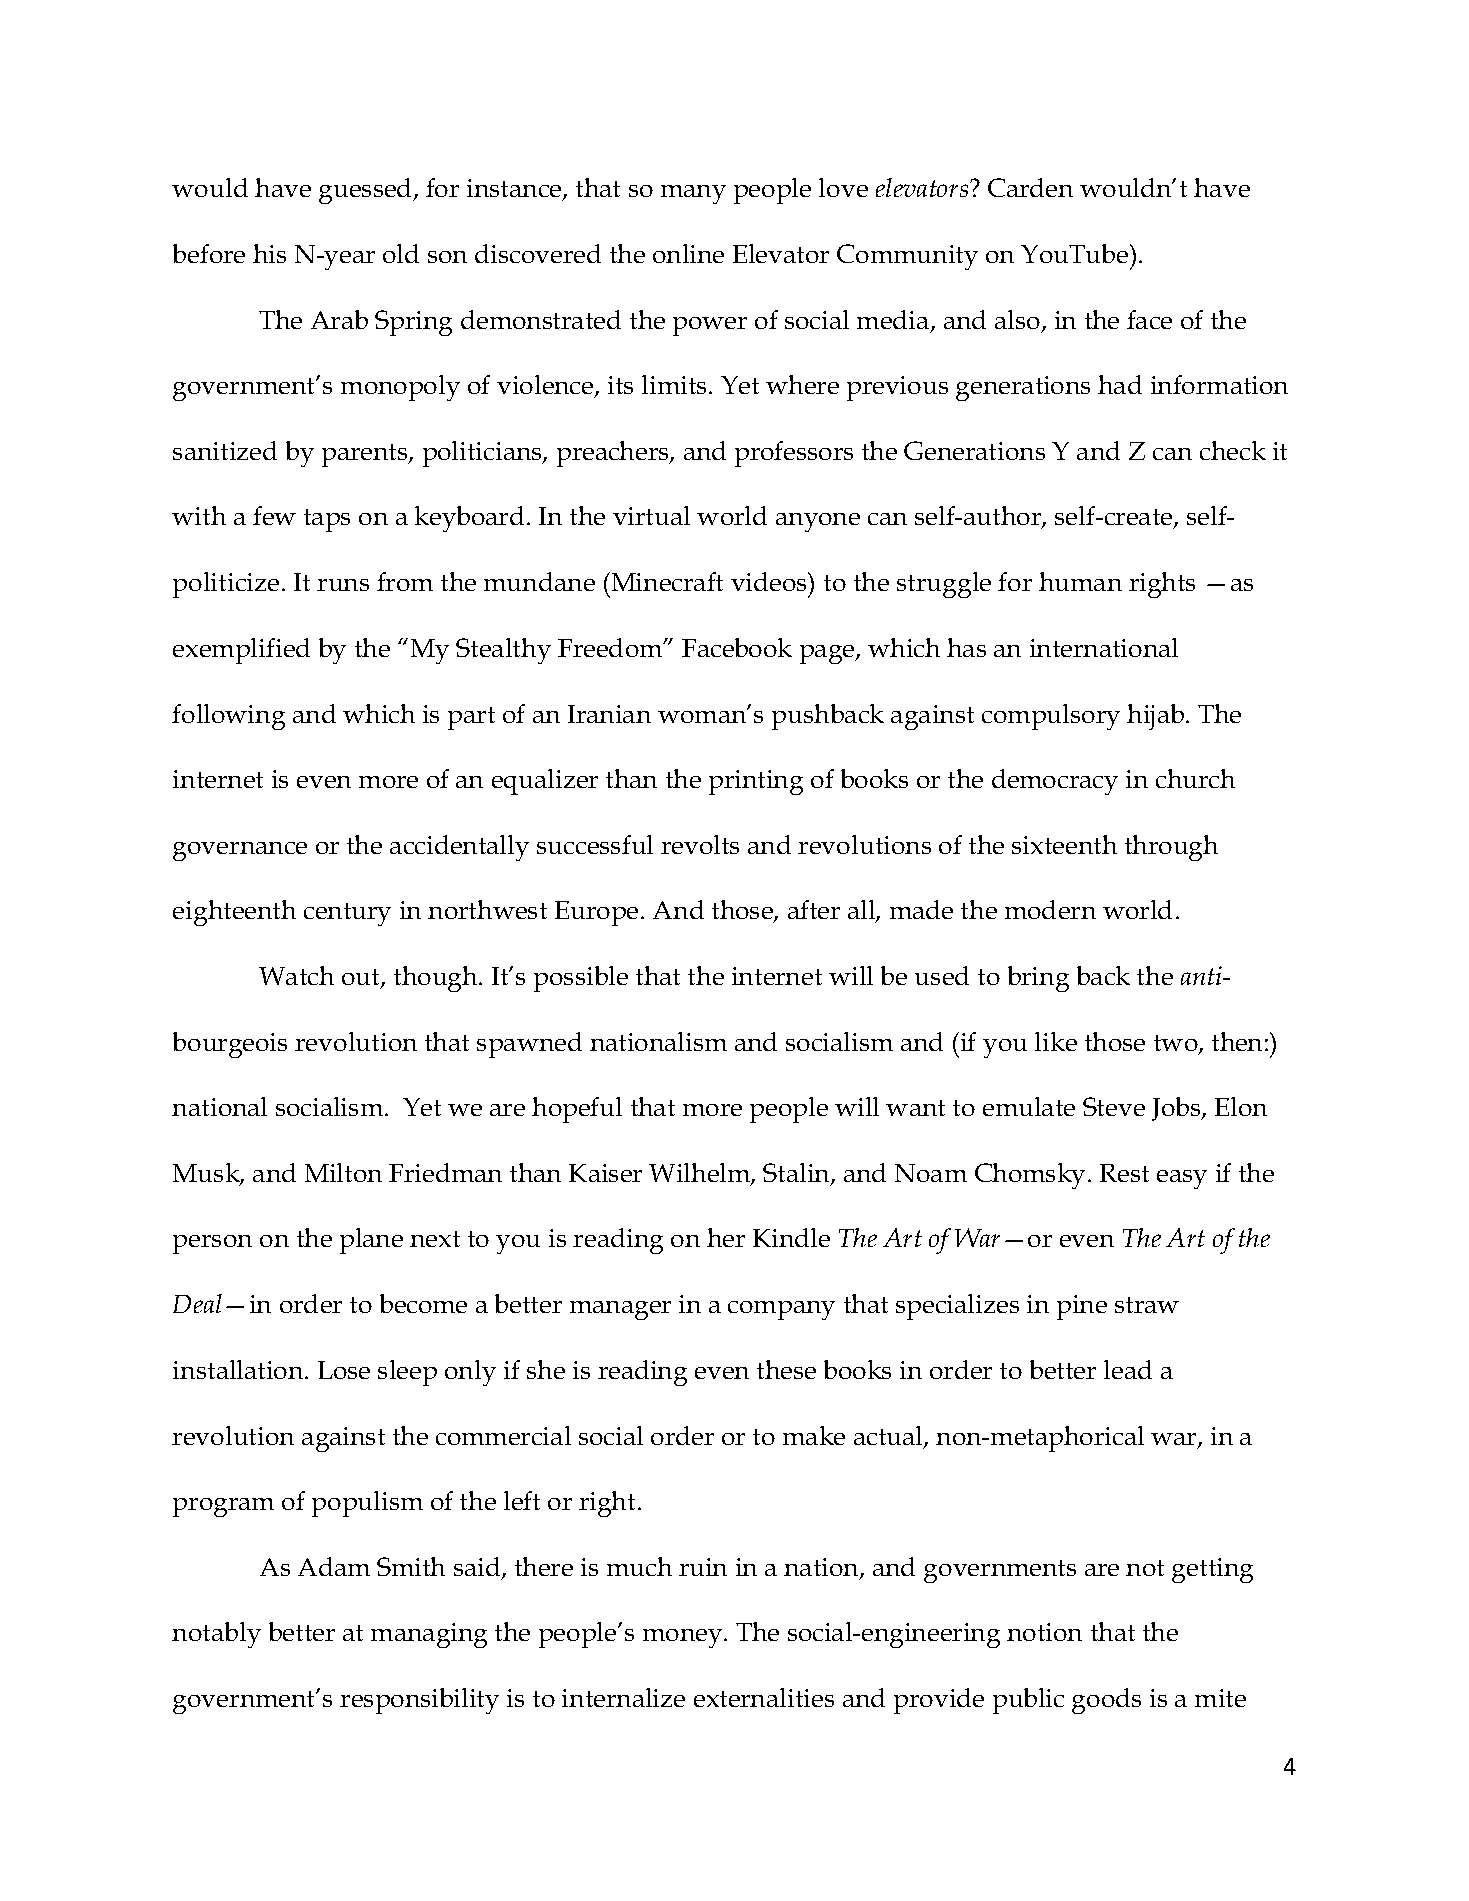  What do you see at coordinates (269, 253) in the screenshot?
I see `his` at bounding box center [269, 253].
